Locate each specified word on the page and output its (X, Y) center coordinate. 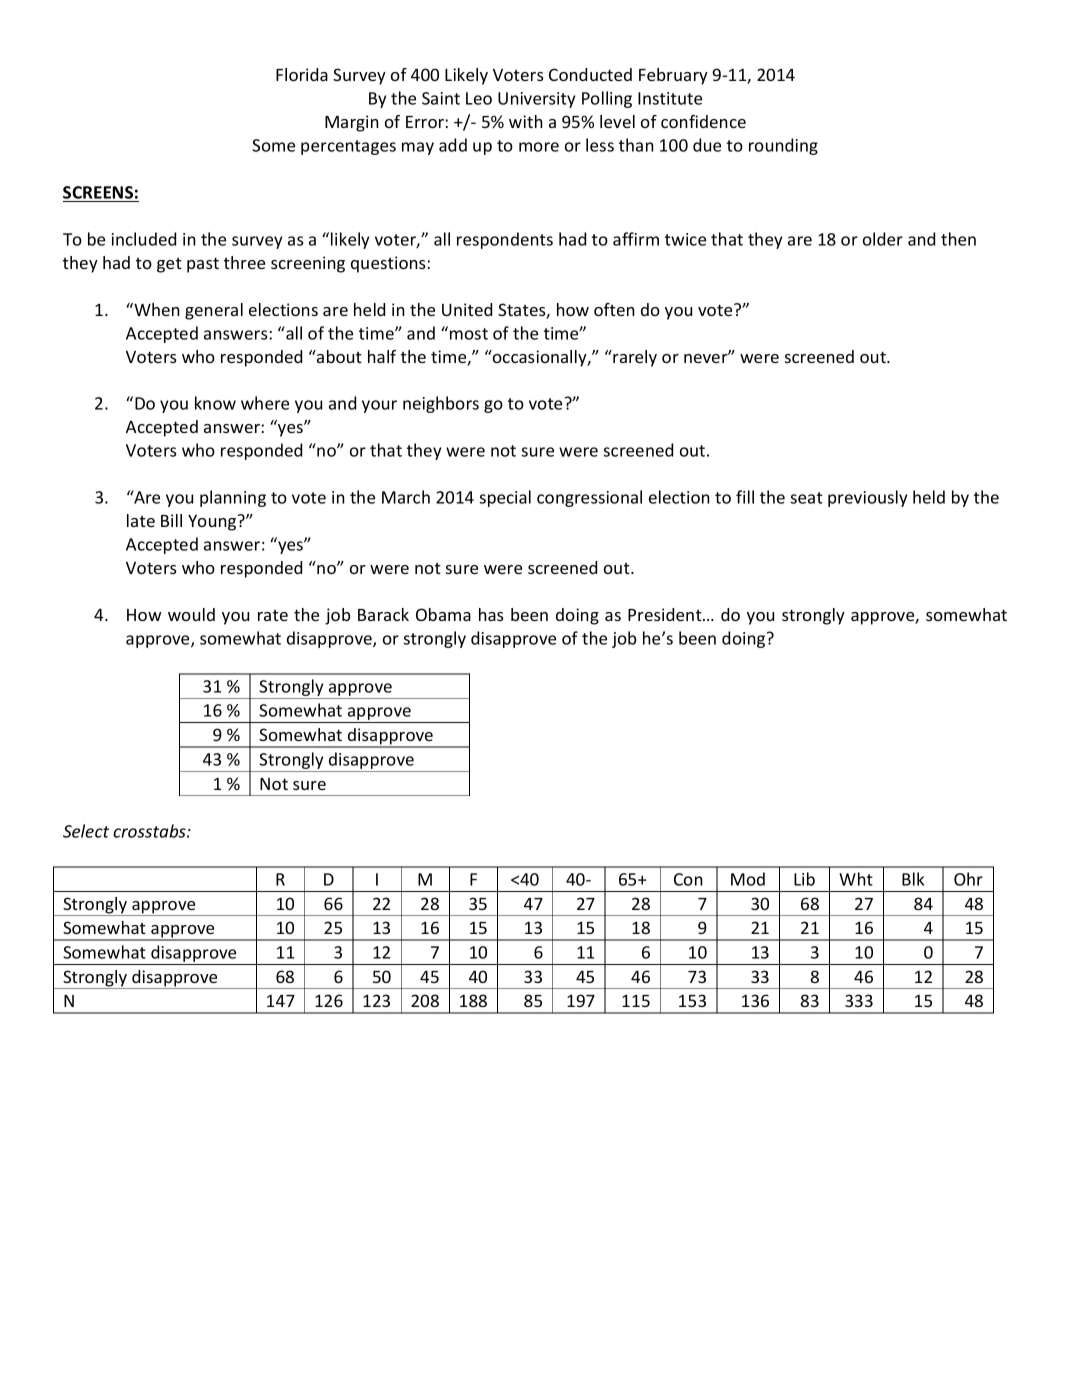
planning (233, 498)
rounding (783, 146)
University (536, 100)
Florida (302, 74)
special (505, 498)
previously (867, 498)
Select (86, 831)
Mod (748, 879)
